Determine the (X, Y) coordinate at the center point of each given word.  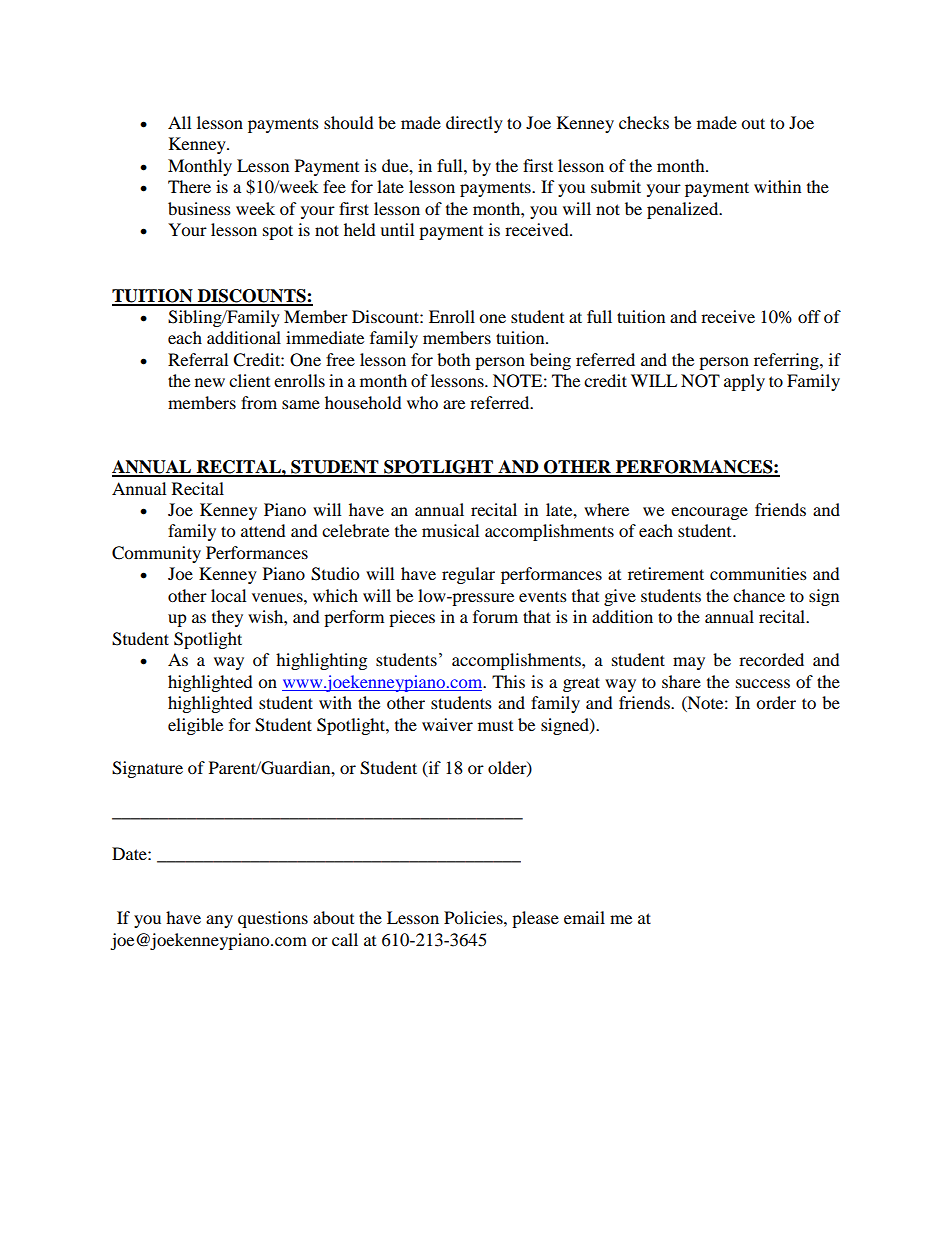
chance (759, 595)
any (219, 921)
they (227, 618)
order (776, 702)
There (189, 186)
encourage (709, 513)
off (809, 316)
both (454, 359)
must (495, 726)
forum (495, 616)
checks (644, 122)
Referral (198, 359)
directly (474, 124)
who (422, 402)
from (259, 402)
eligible (195, 726)
